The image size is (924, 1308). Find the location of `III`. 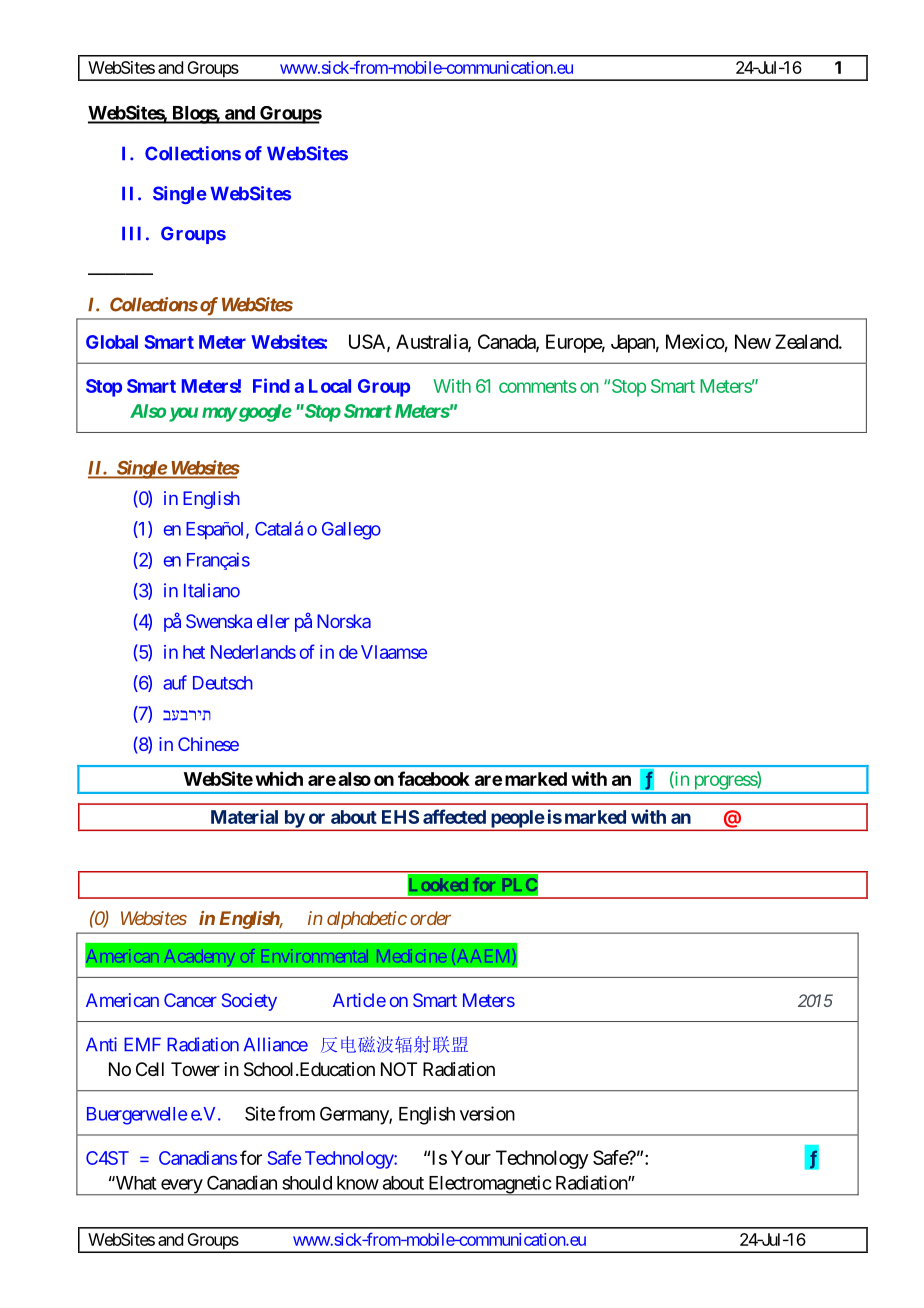

III is located at coordinates (131, 233).
